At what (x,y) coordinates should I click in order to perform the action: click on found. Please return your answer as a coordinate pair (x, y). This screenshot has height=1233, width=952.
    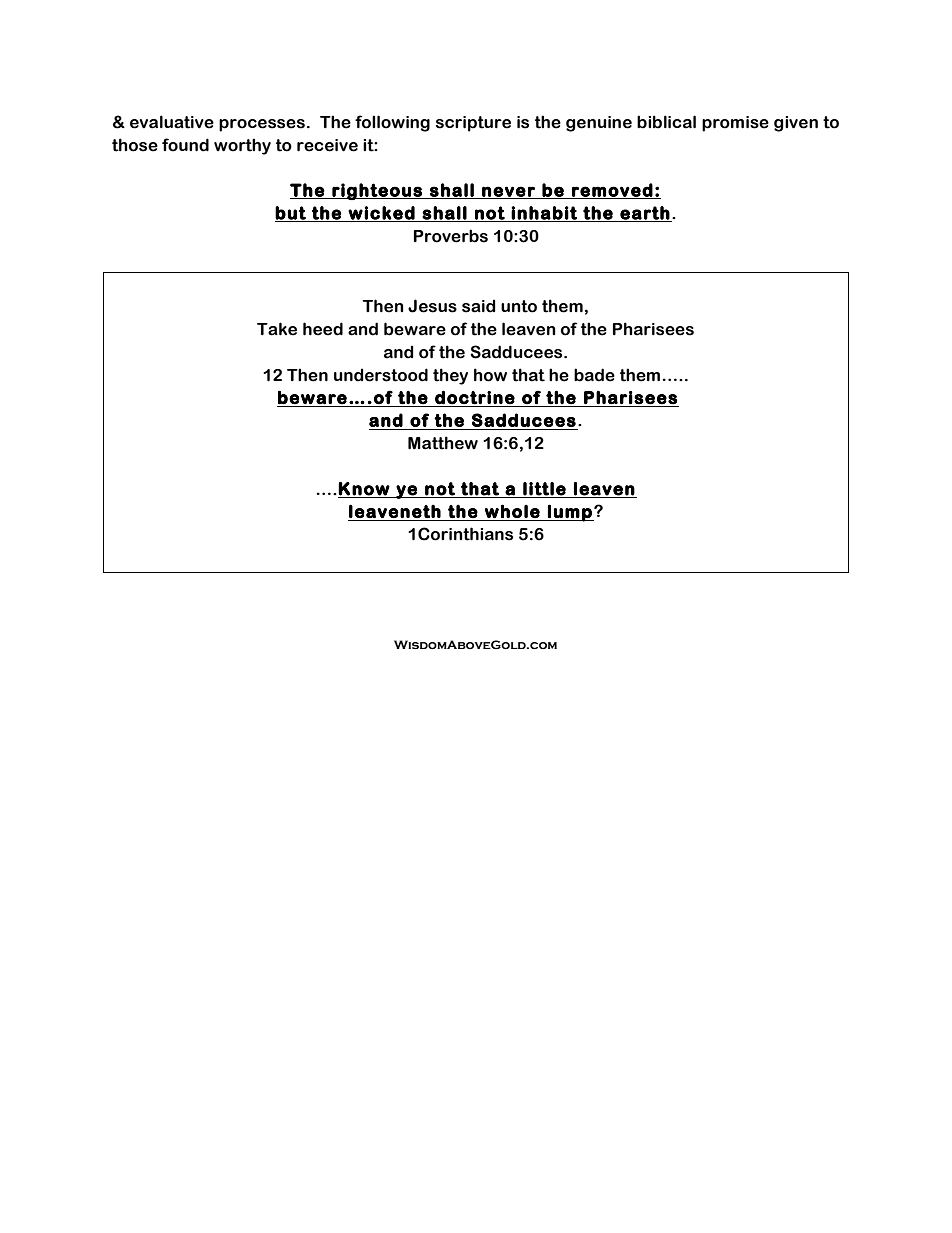
    Looking at the image, I should click on (185, 145).
